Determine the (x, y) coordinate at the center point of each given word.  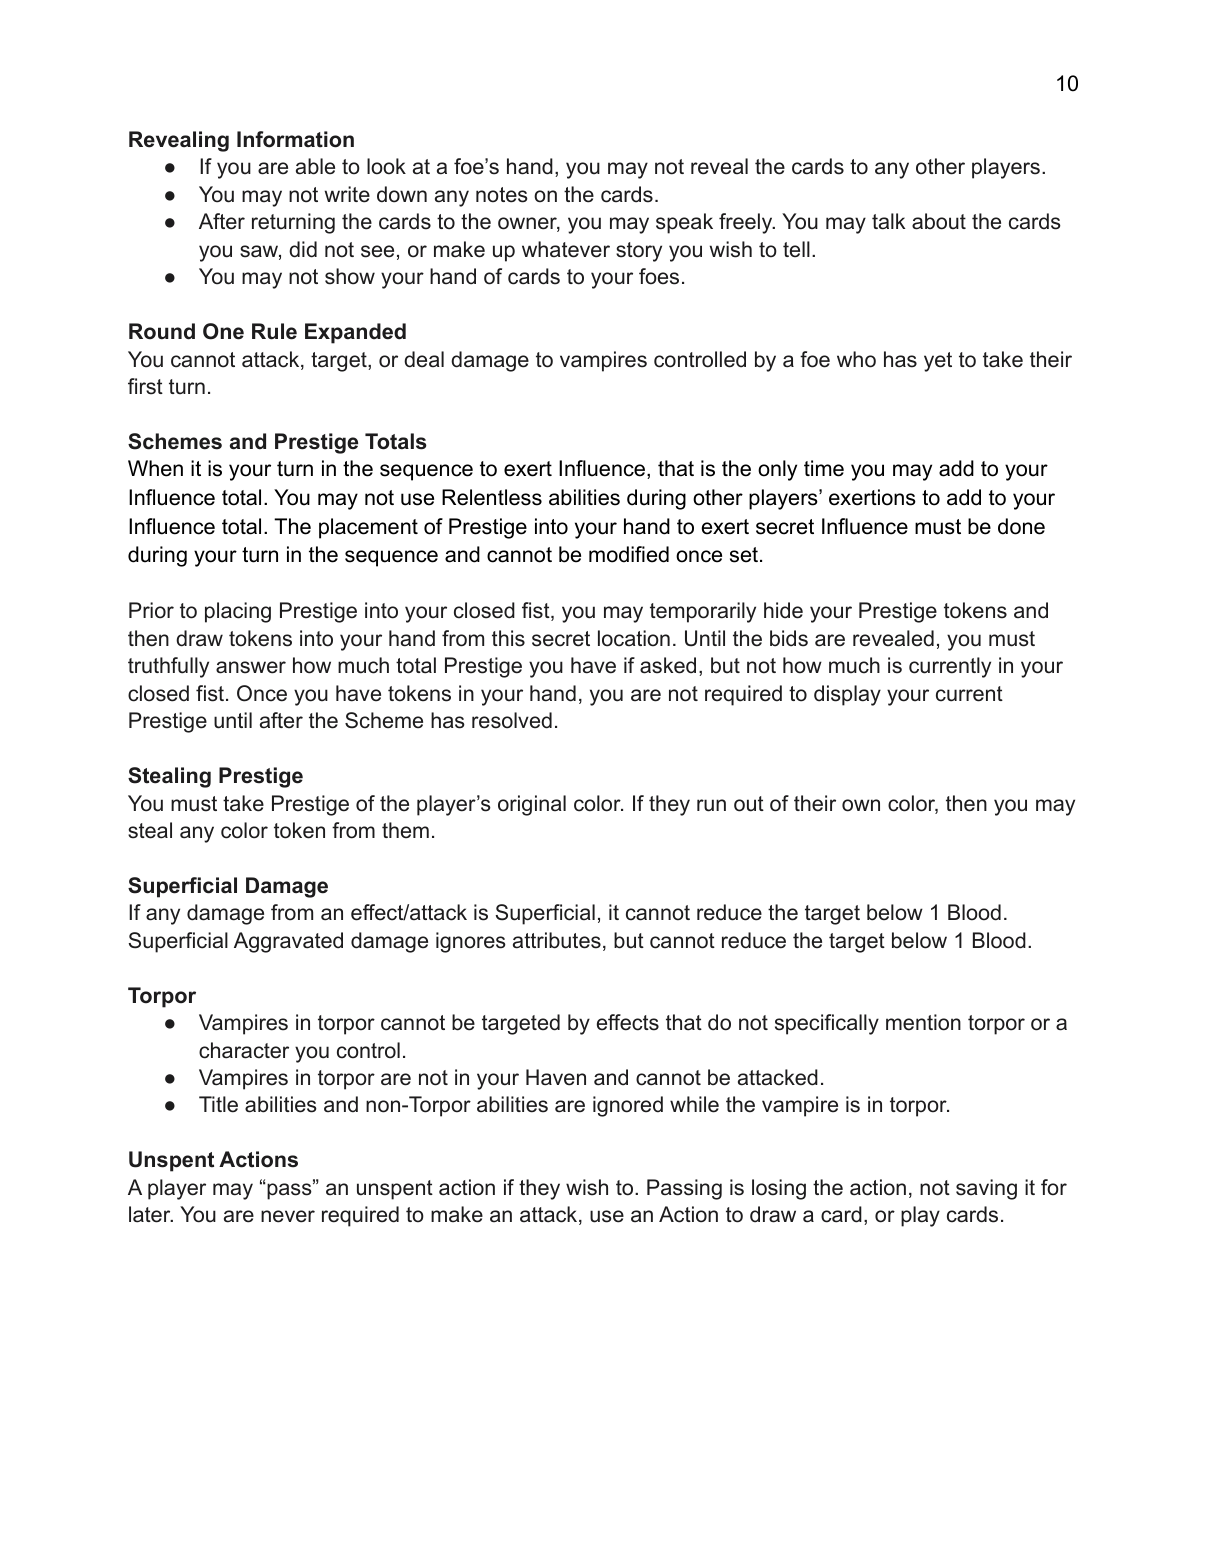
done (1021, 526)
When (155, 468)
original (532, 805)
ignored (628, 1106)
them (405, 830)
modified (629, 554)
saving (986, 1189)
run (711, 805)
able (315, 166)
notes (502, 195)
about (939, 221)
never (288, 1216)
